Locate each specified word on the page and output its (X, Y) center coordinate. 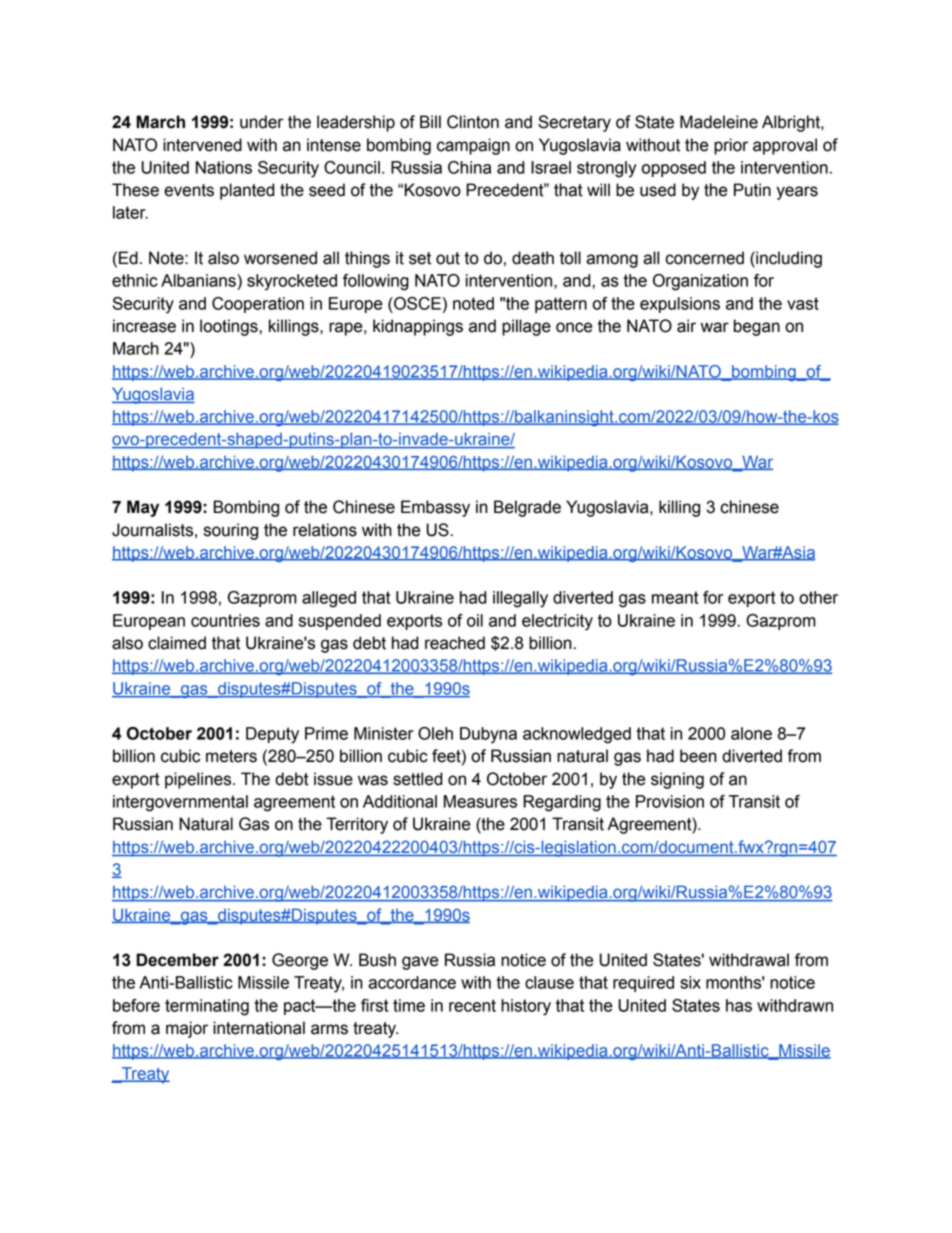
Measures (480, 801)
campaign (473, 146)
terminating (207, 1007)
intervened (202, 145)
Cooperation (258, 305)
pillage (526, 327)
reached (455, 643)
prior (731, 146)
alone (751, 733)
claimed (177, 643)
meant (675, 597)
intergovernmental (180, 803)
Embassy (435, 508)
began (757, 327)
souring (231, 531)
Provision (670, 801)
